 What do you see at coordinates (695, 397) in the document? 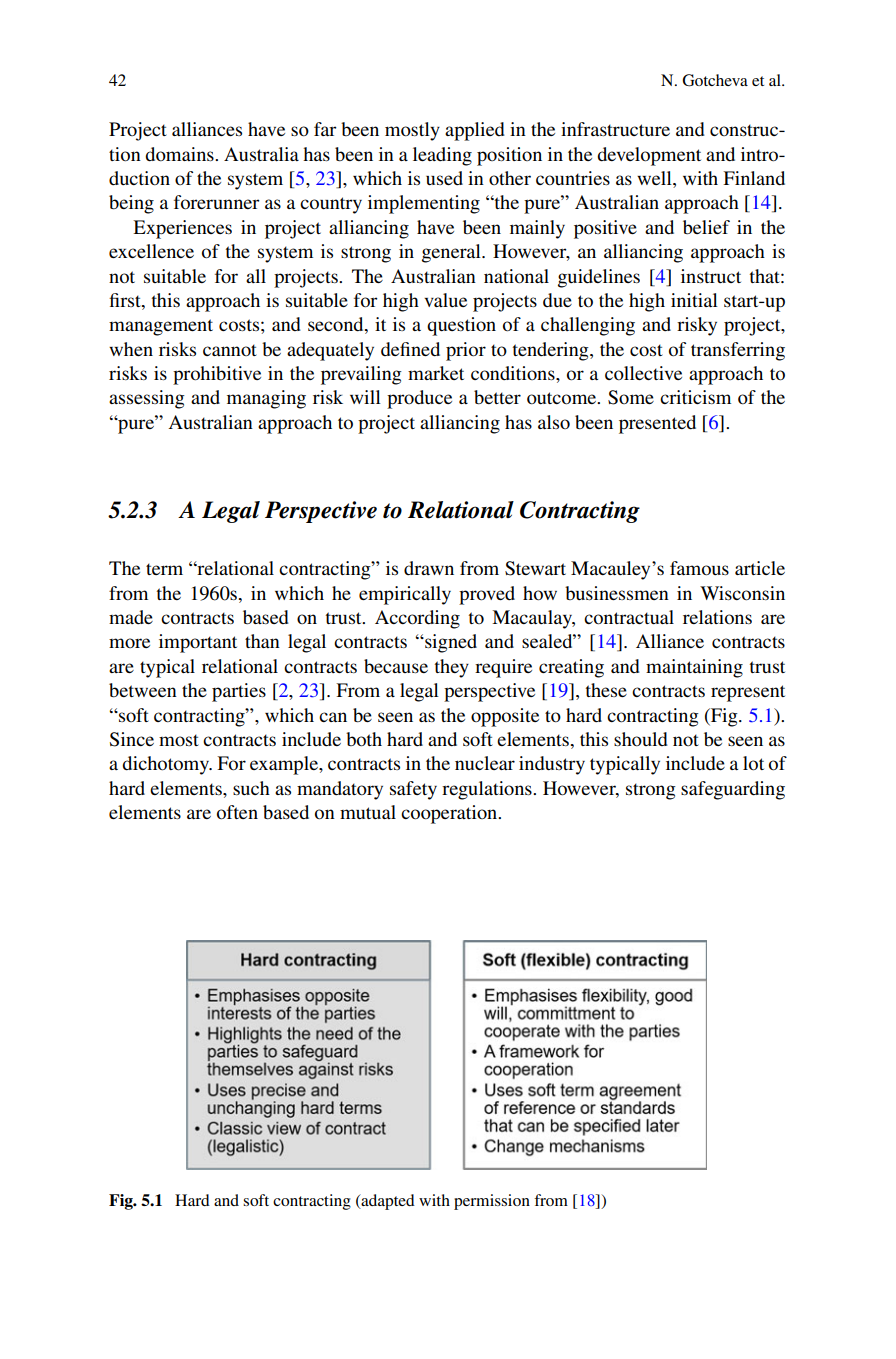
I see `criticism` at bounding box center [695, 397].
